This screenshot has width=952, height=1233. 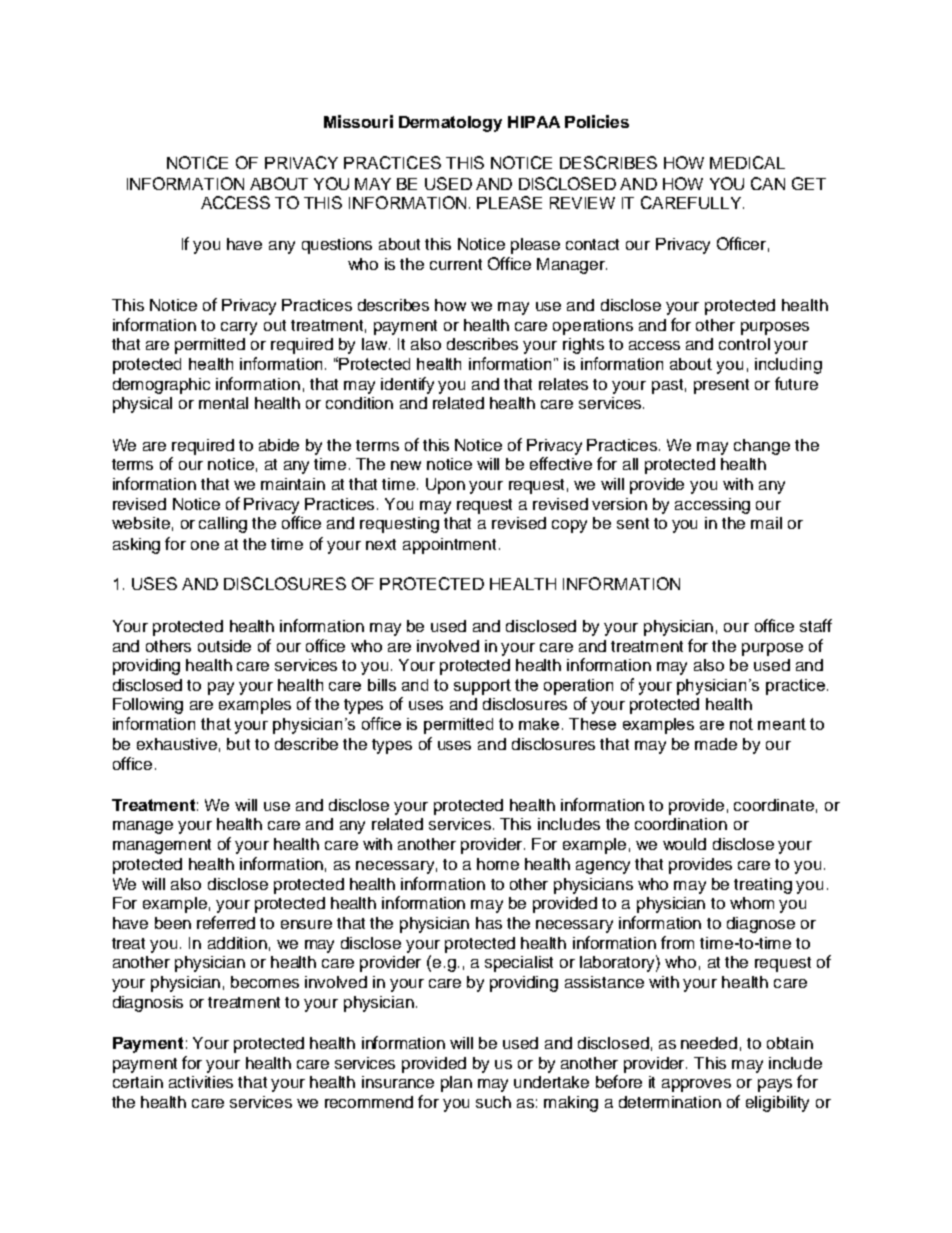 I want to click on make, so click(x=541, y=724).
